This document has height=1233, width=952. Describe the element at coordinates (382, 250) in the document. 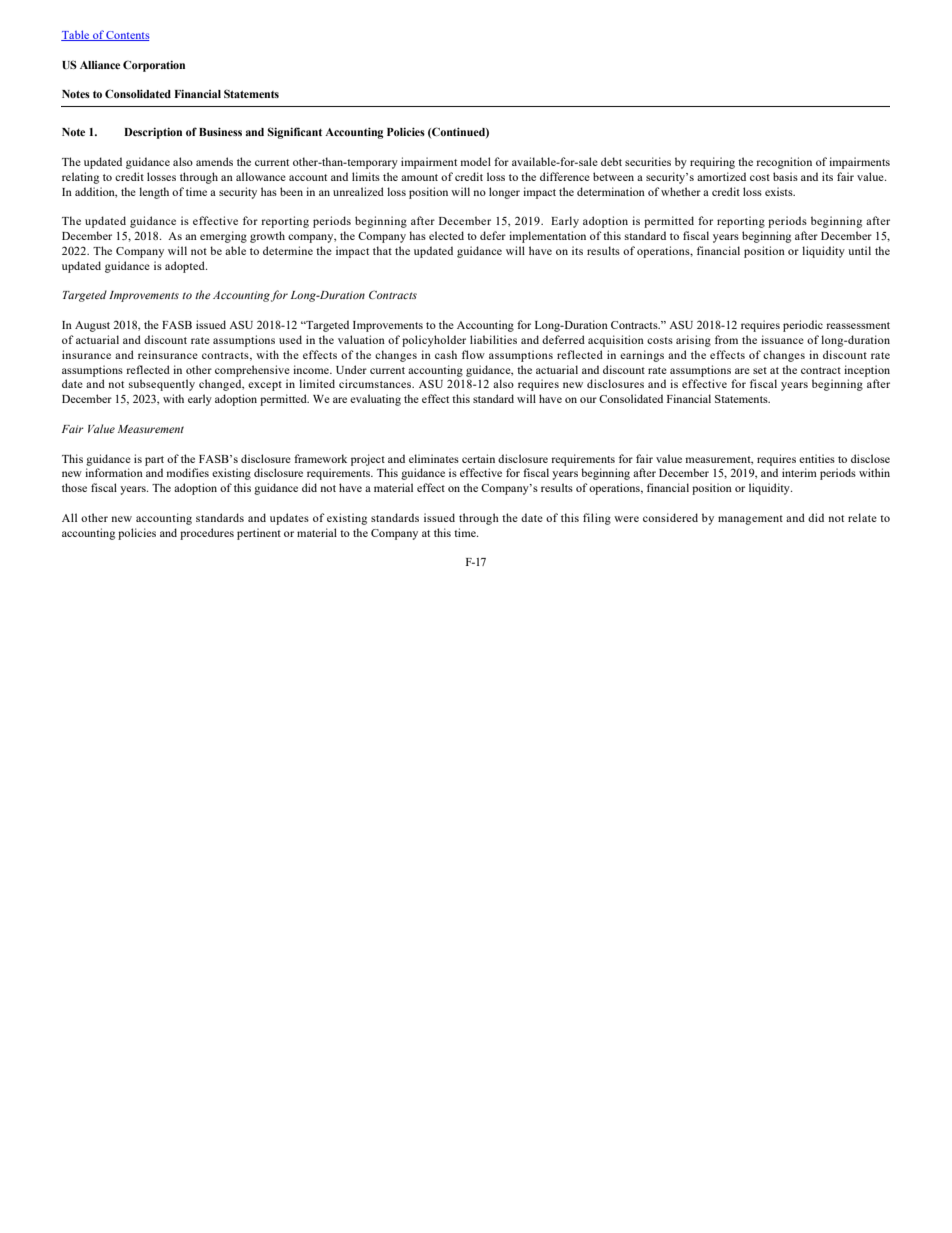

I see `that` at that location.
